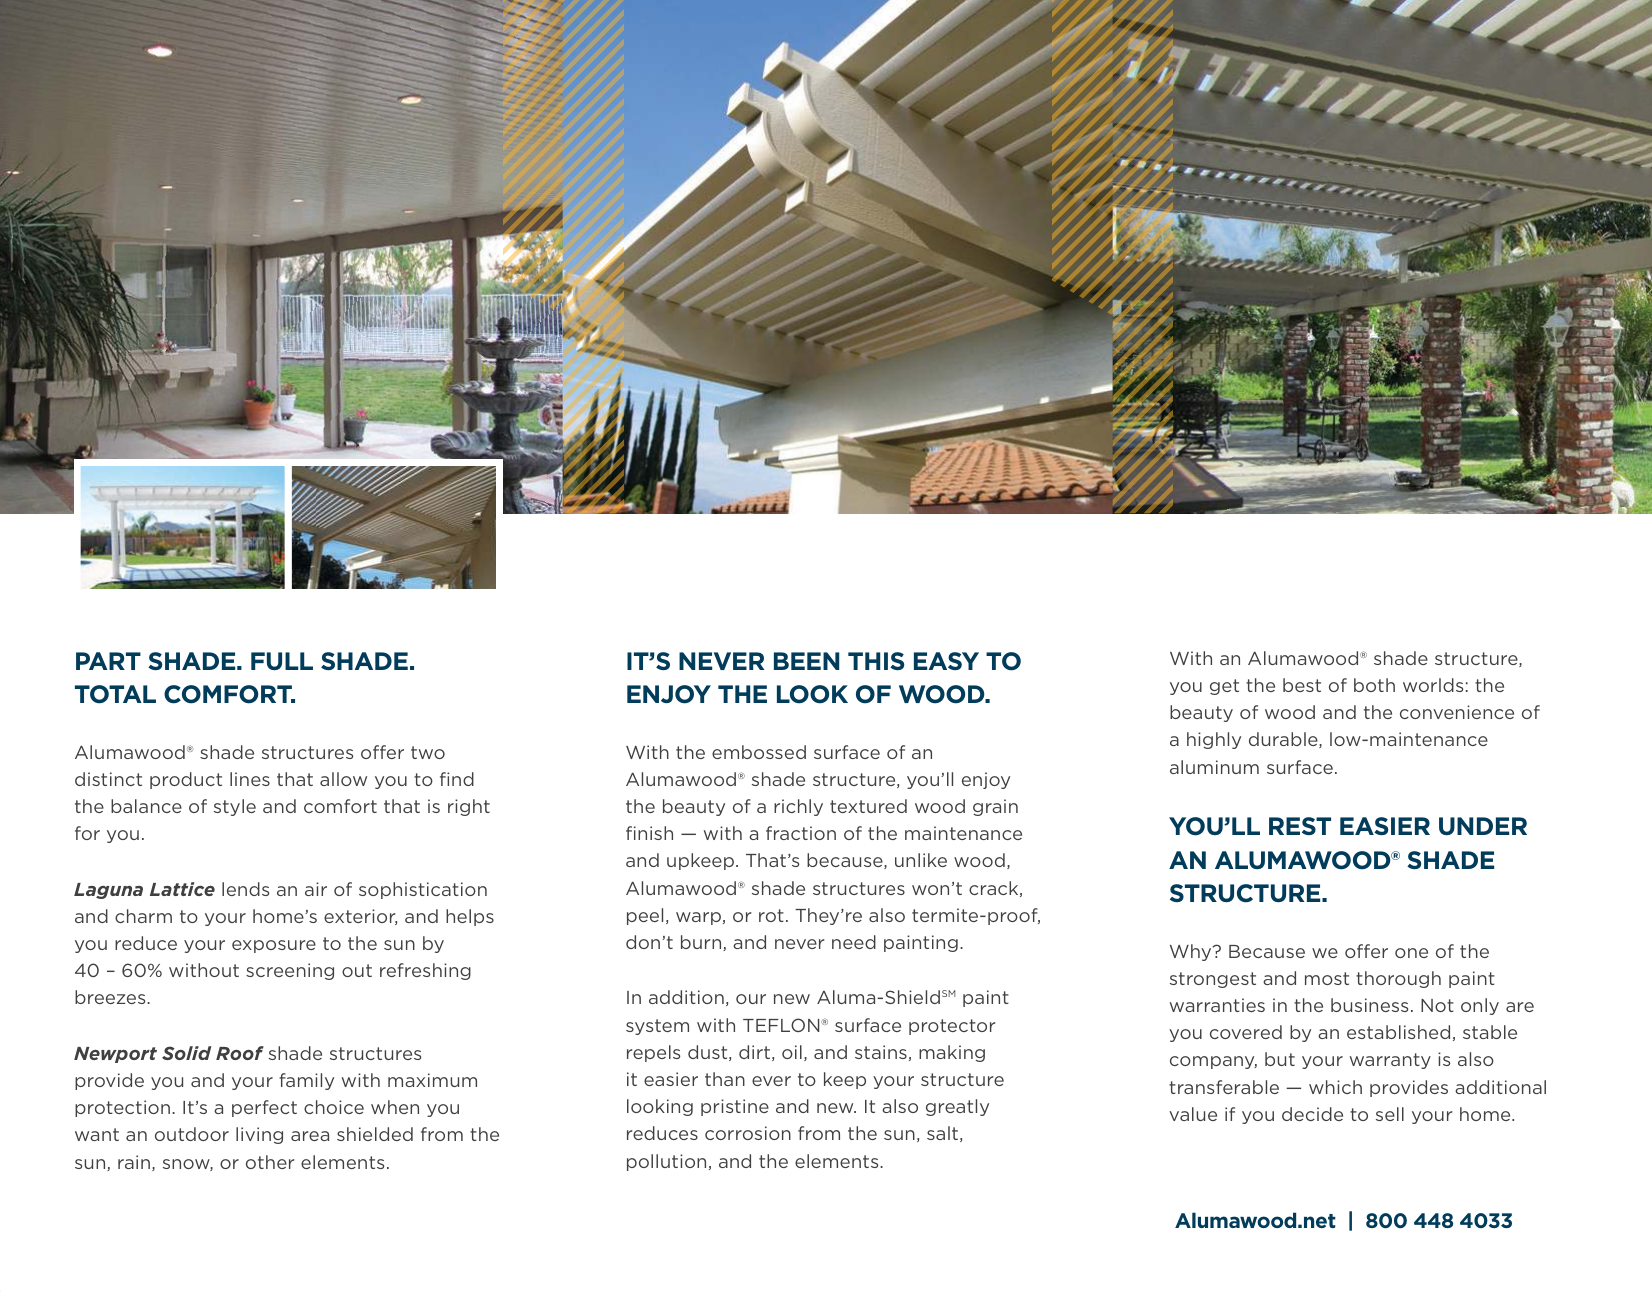 The height and width of the image is (1297, 1652). I want to click on exterior, so click(360, 917).
